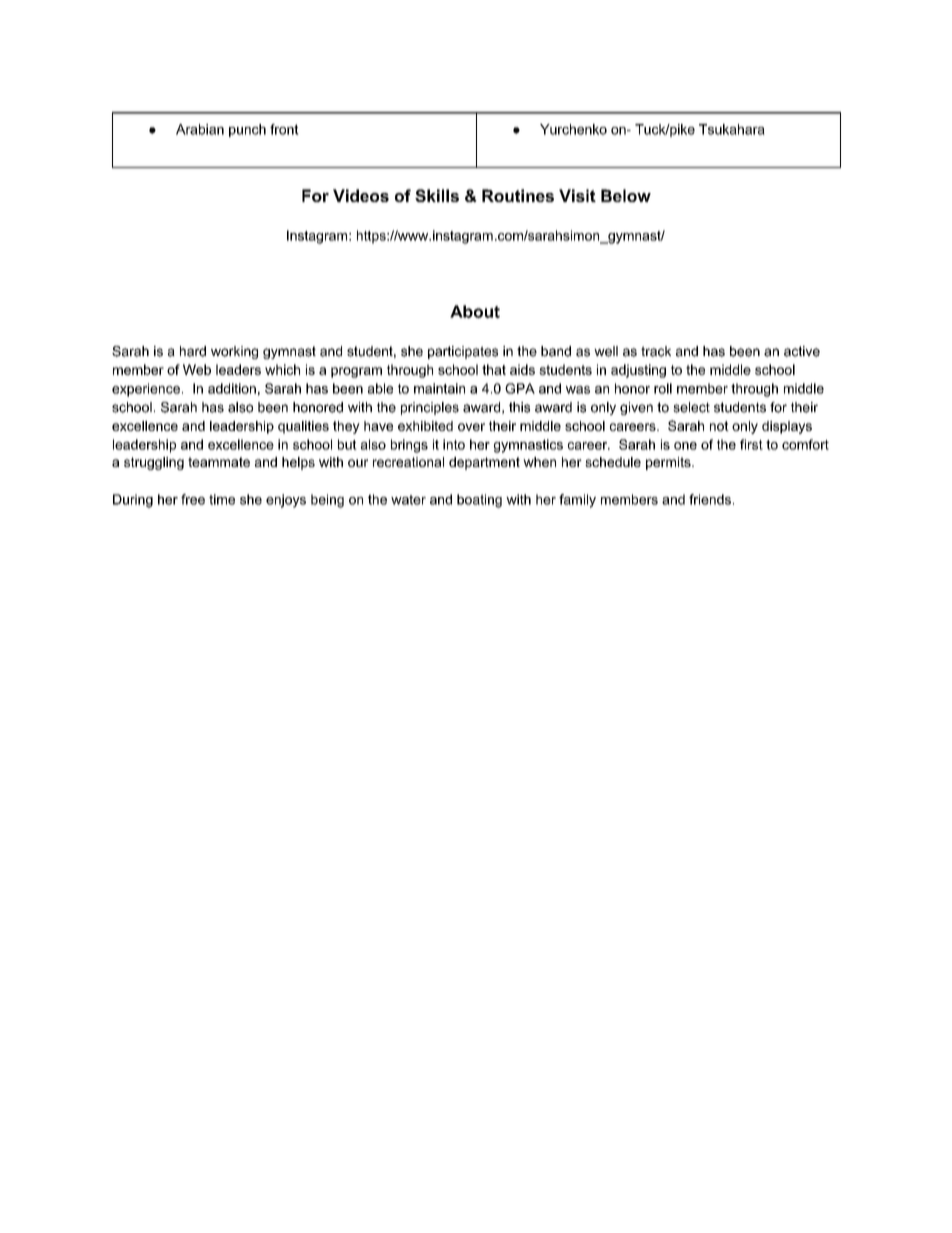 This page has height=1233, width=952. What do you see at coordinates (577, 195) in the page?
I see `Visit` at bounding box center [577, 195].
